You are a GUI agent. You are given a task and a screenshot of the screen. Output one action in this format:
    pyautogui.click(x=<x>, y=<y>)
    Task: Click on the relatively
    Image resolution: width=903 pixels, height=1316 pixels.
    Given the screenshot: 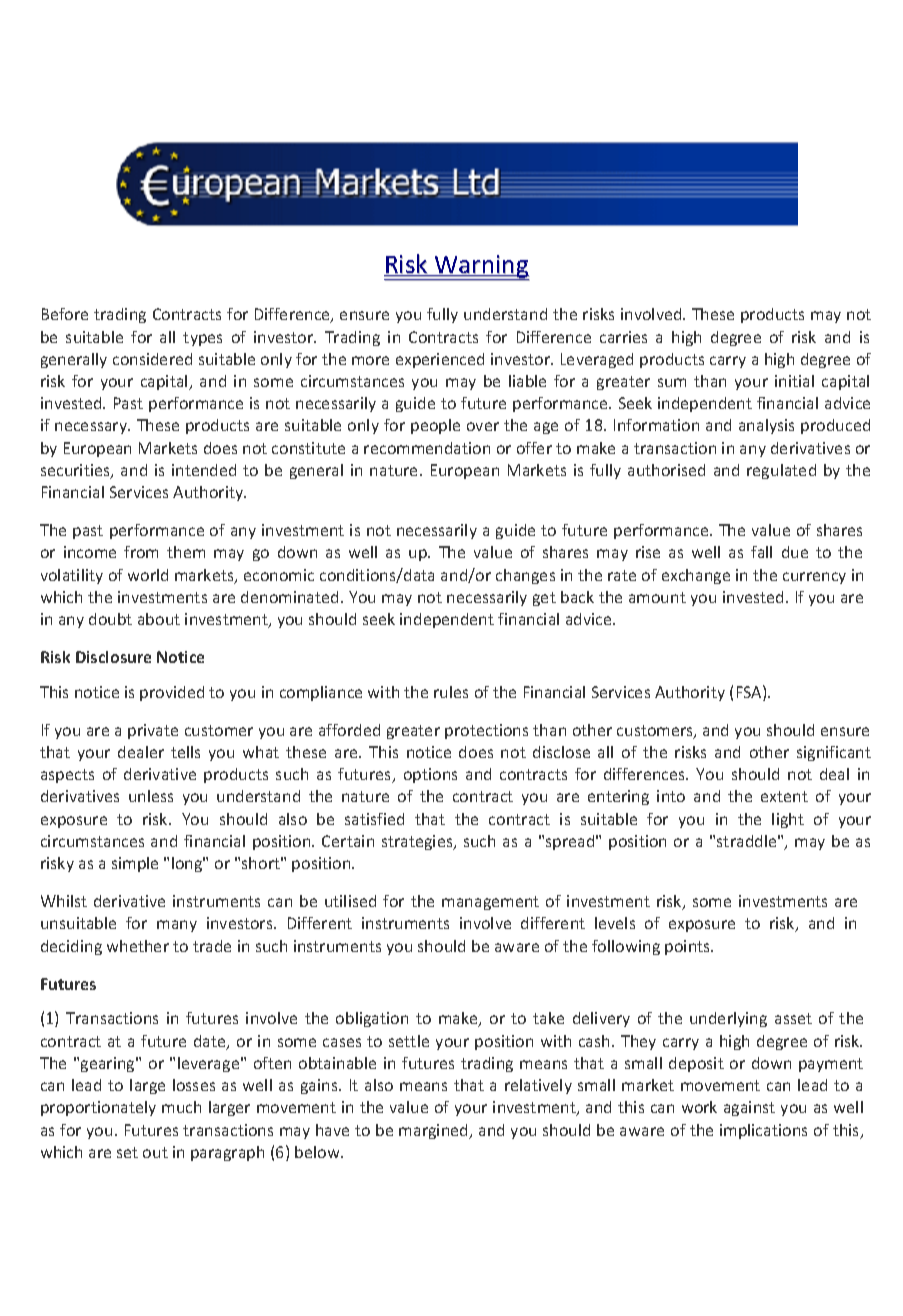 What is the action you would take?
    pyautogui.click(x=538, y=1086)
